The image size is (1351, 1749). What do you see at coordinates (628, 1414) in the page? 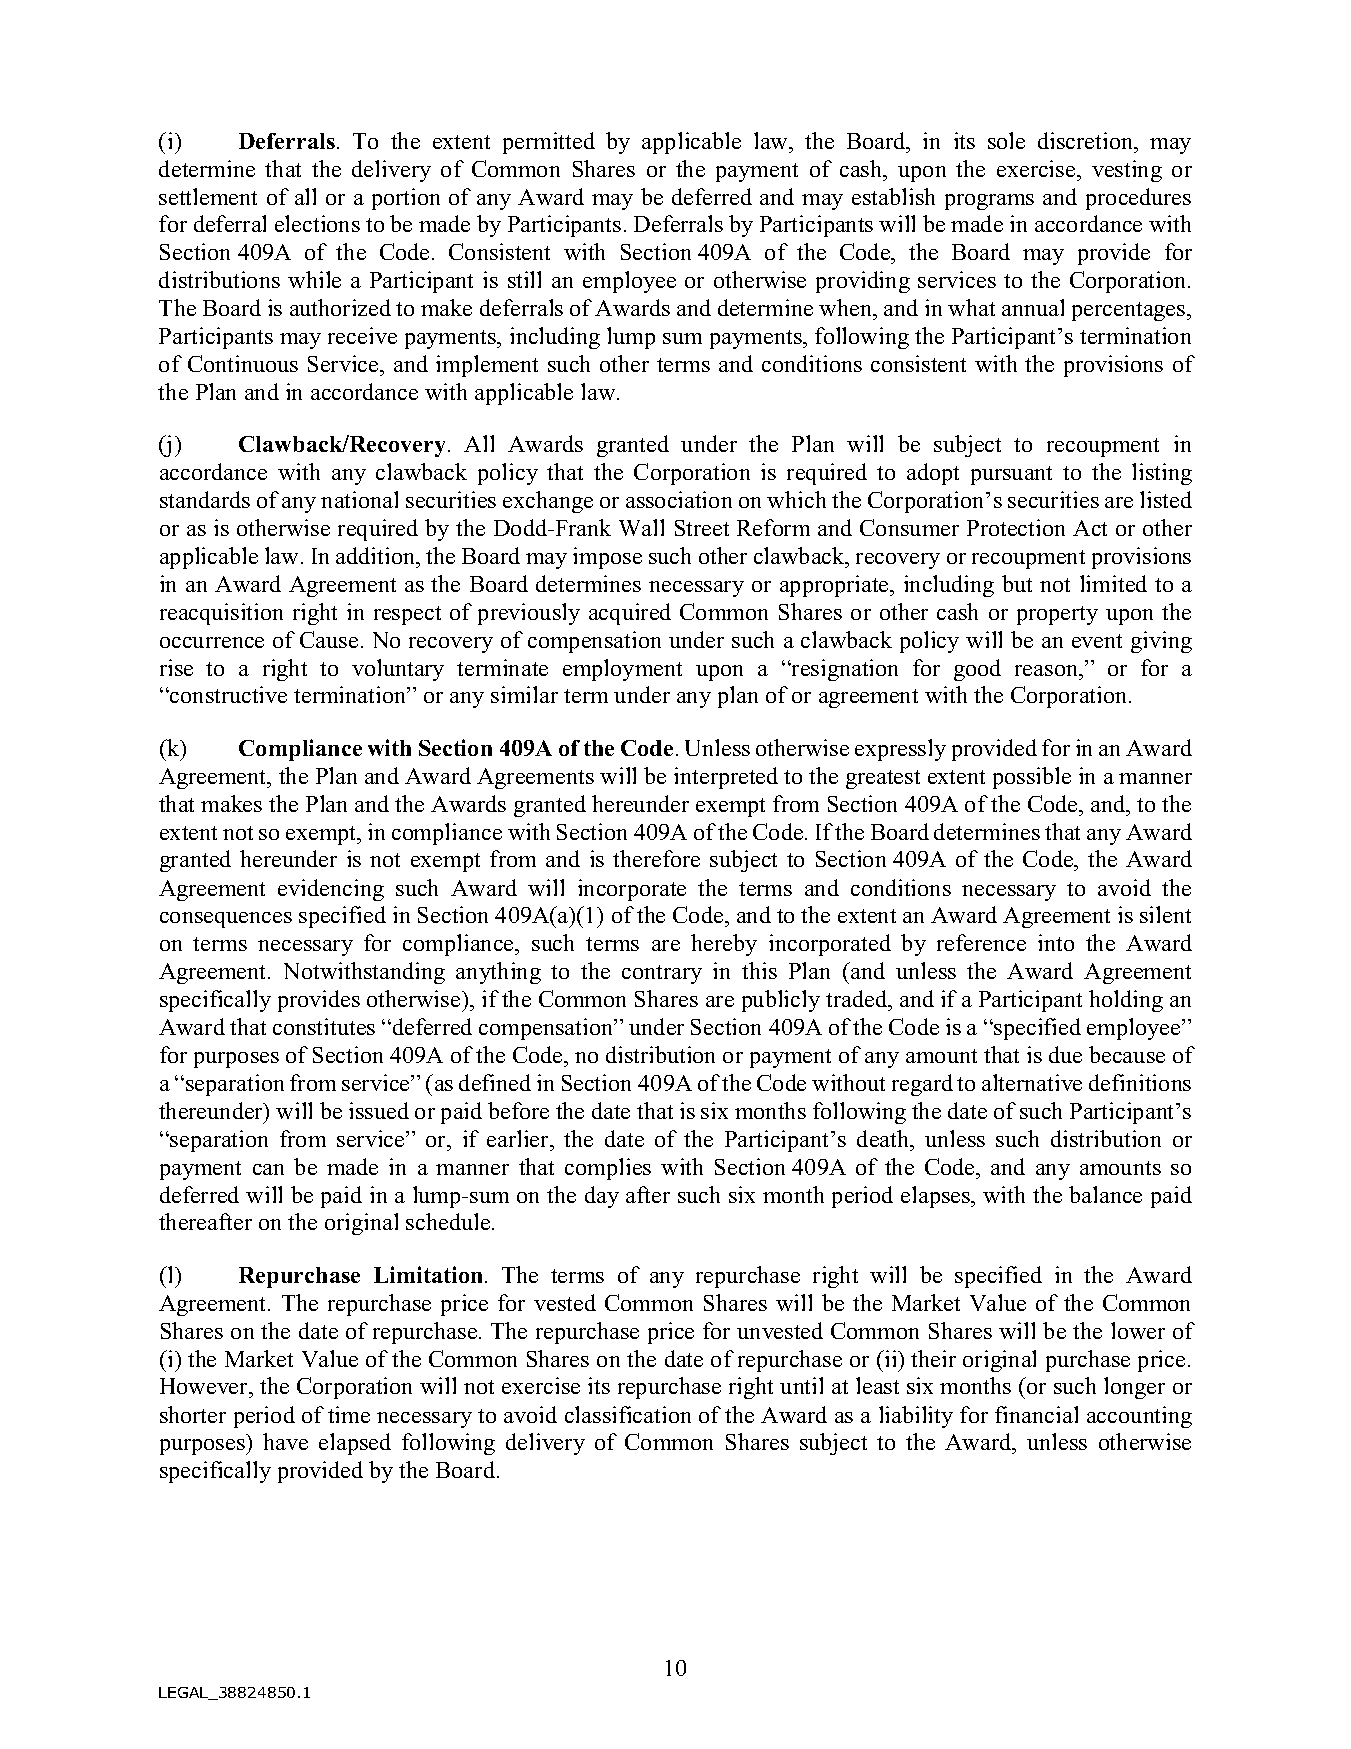
I see `classification` at bounding box center [628, 1414].
